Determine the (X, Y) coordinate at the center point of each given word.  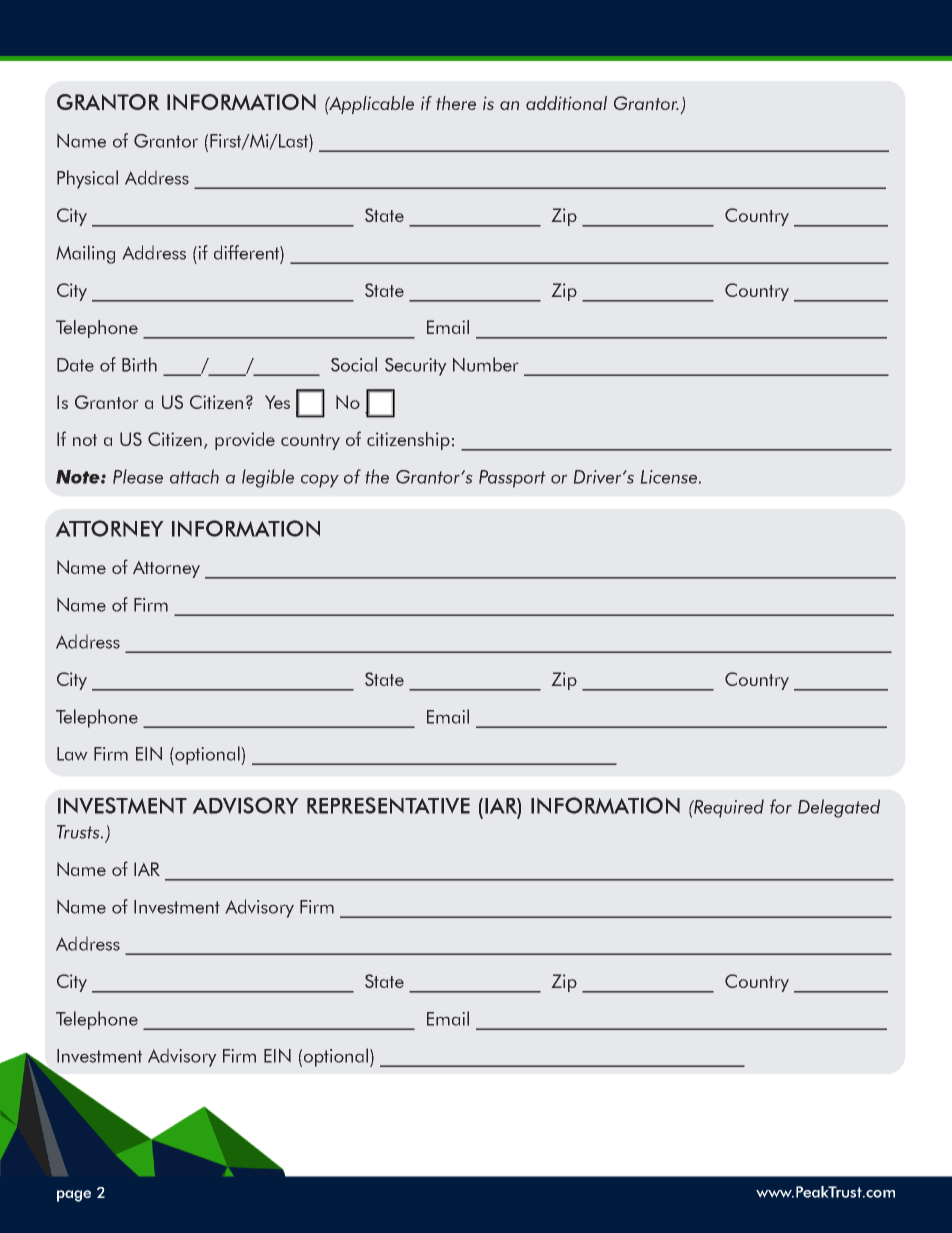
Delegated (839, 808)
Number (486, 364)
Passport (512, 479)
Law (72, 754)
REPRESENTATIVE (388, 805)
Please (138, 476)
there (456, 103)
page (74, 1196)
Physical (87, 179)
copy (320, 481)
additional (566, 103)
